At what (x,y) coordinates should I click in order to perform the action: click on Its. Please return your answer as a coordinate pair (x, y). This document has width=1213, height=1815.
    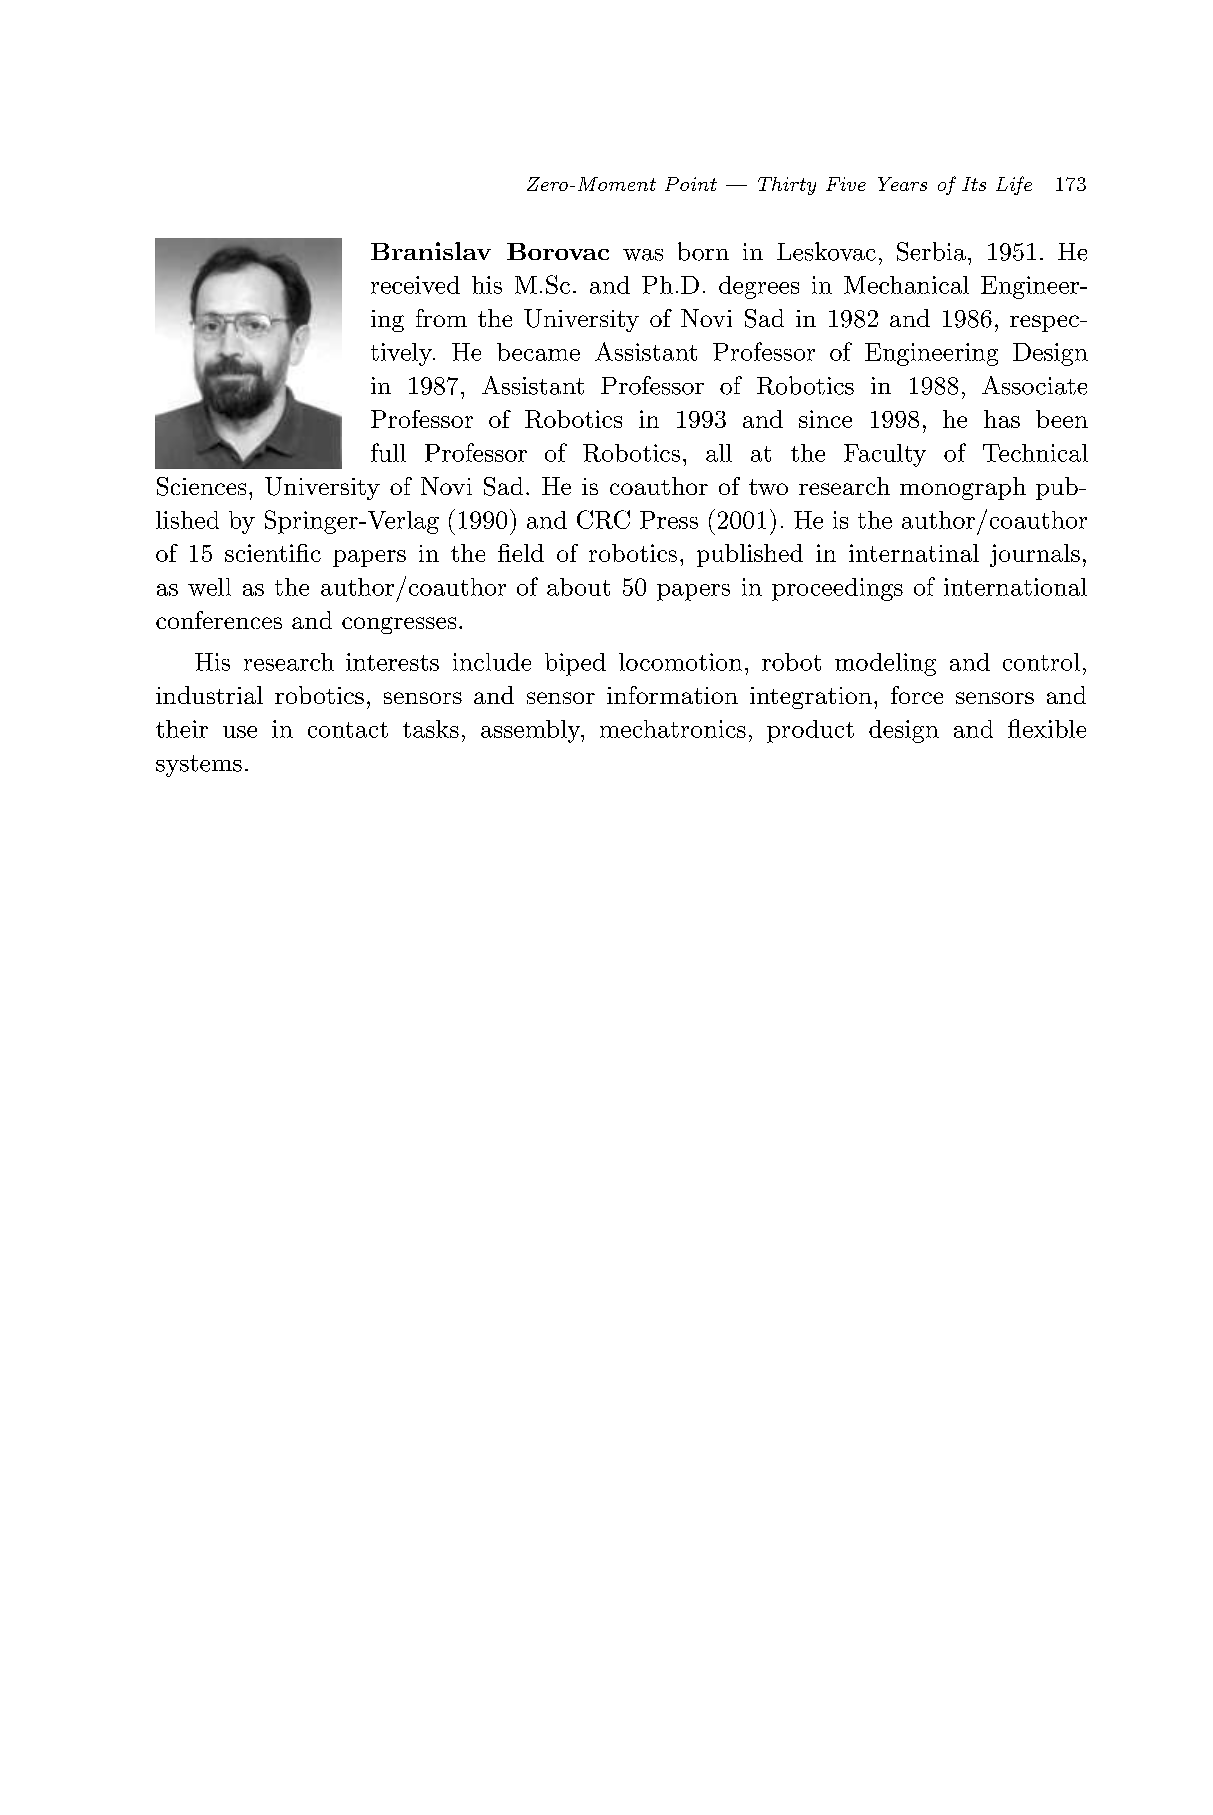
    Looking at the image, I should click on (974, 184).
